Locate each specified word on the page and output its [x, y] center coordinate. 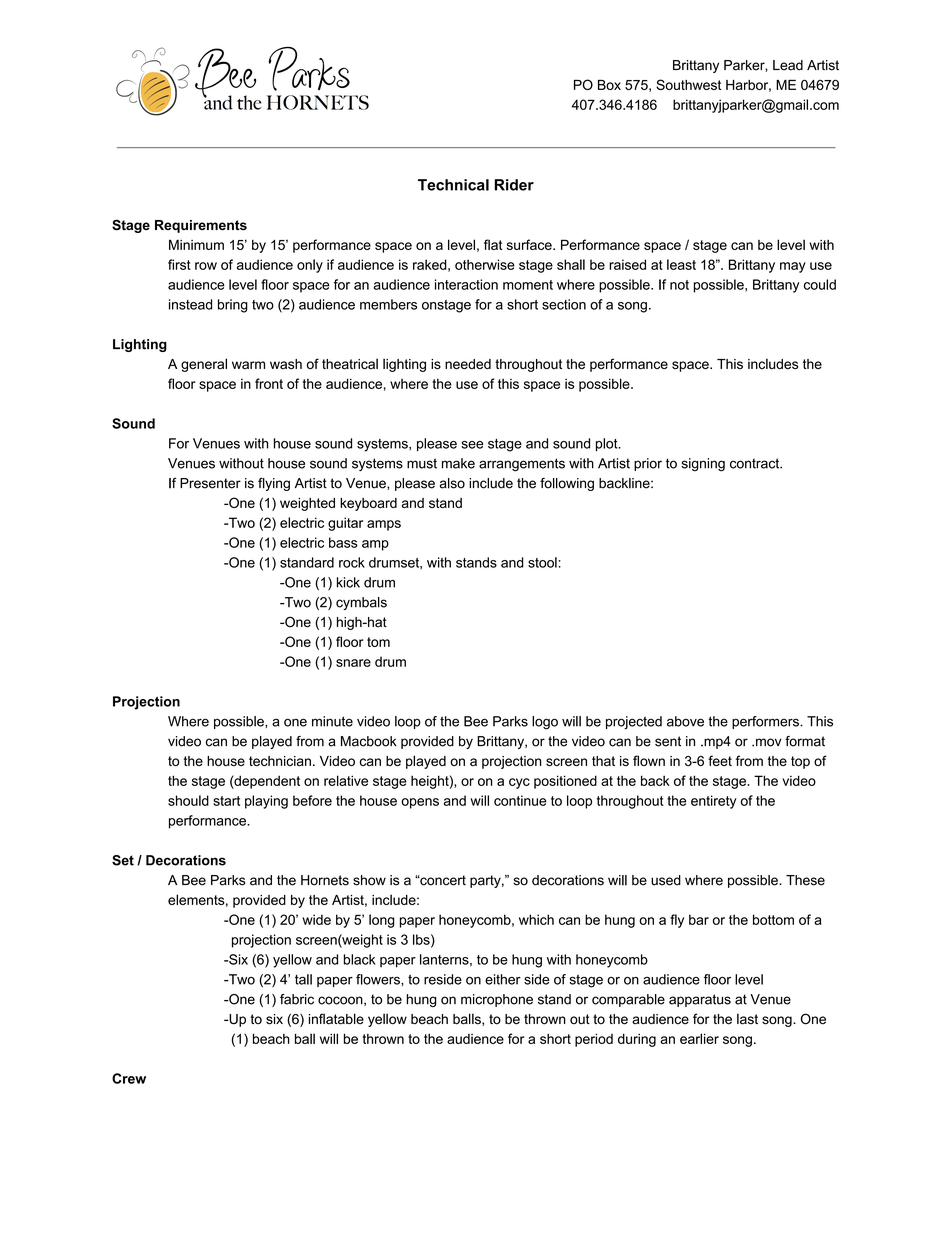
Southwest [688, 84]
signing [703, 465]
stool [542, 562]
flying [274, 484]
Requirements [201, 226]
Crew [129, 1078]
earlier [699, 1038]
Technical [453, 185]
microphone [497, 1000]
